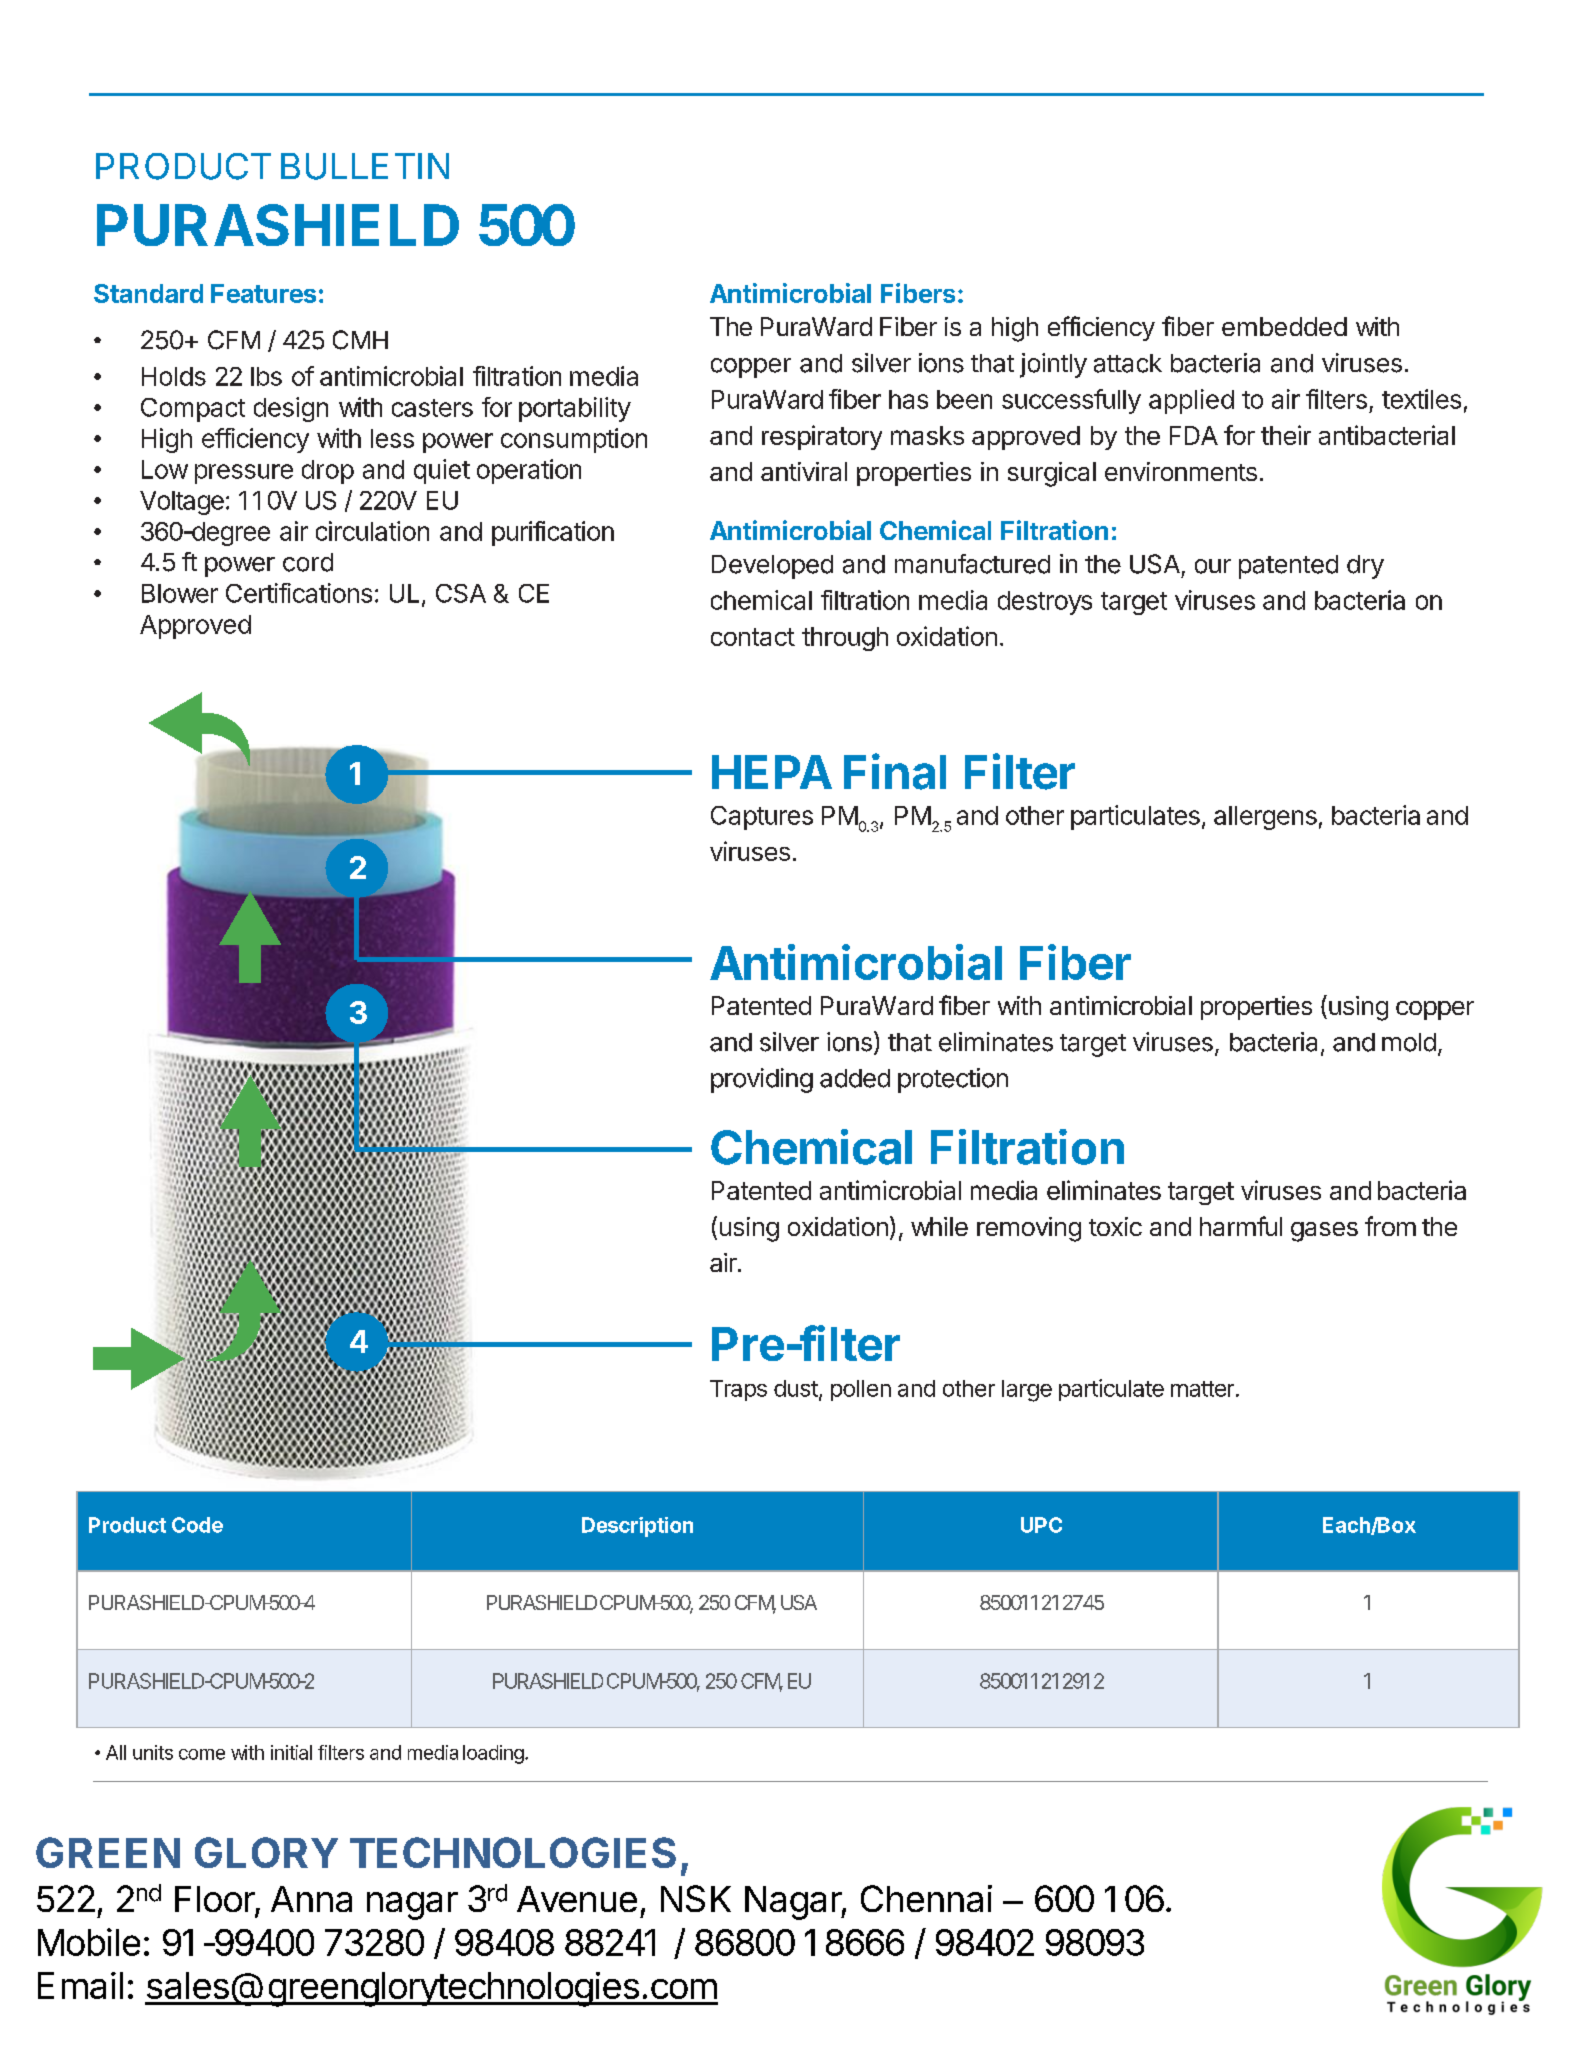  What do you see at coordinates (696, 1898) in the page?
I see `NSK` at bounding box center [696, 1898].
